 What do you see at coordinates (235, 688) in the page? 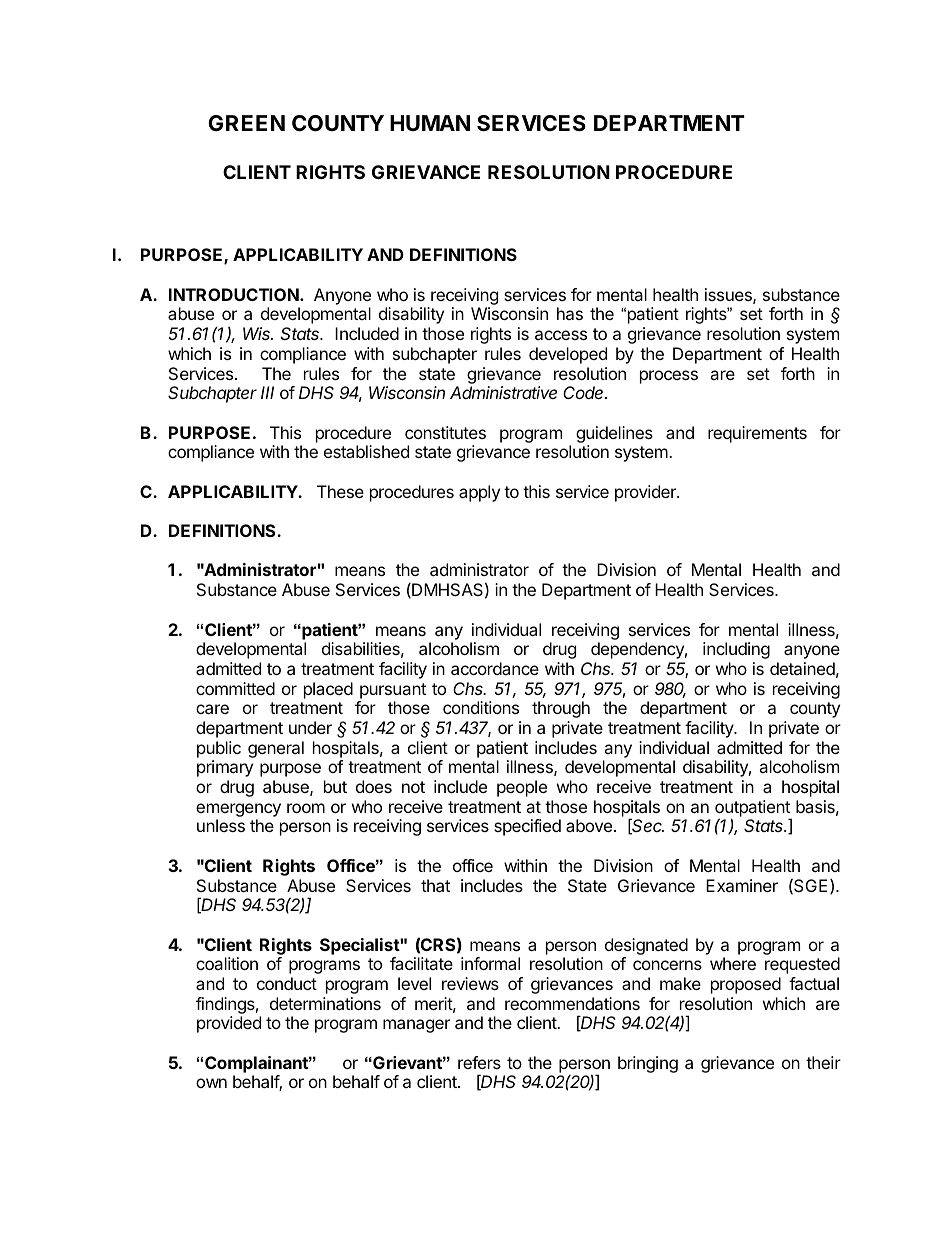
I see `committed` at bounding box center [235, 688].
